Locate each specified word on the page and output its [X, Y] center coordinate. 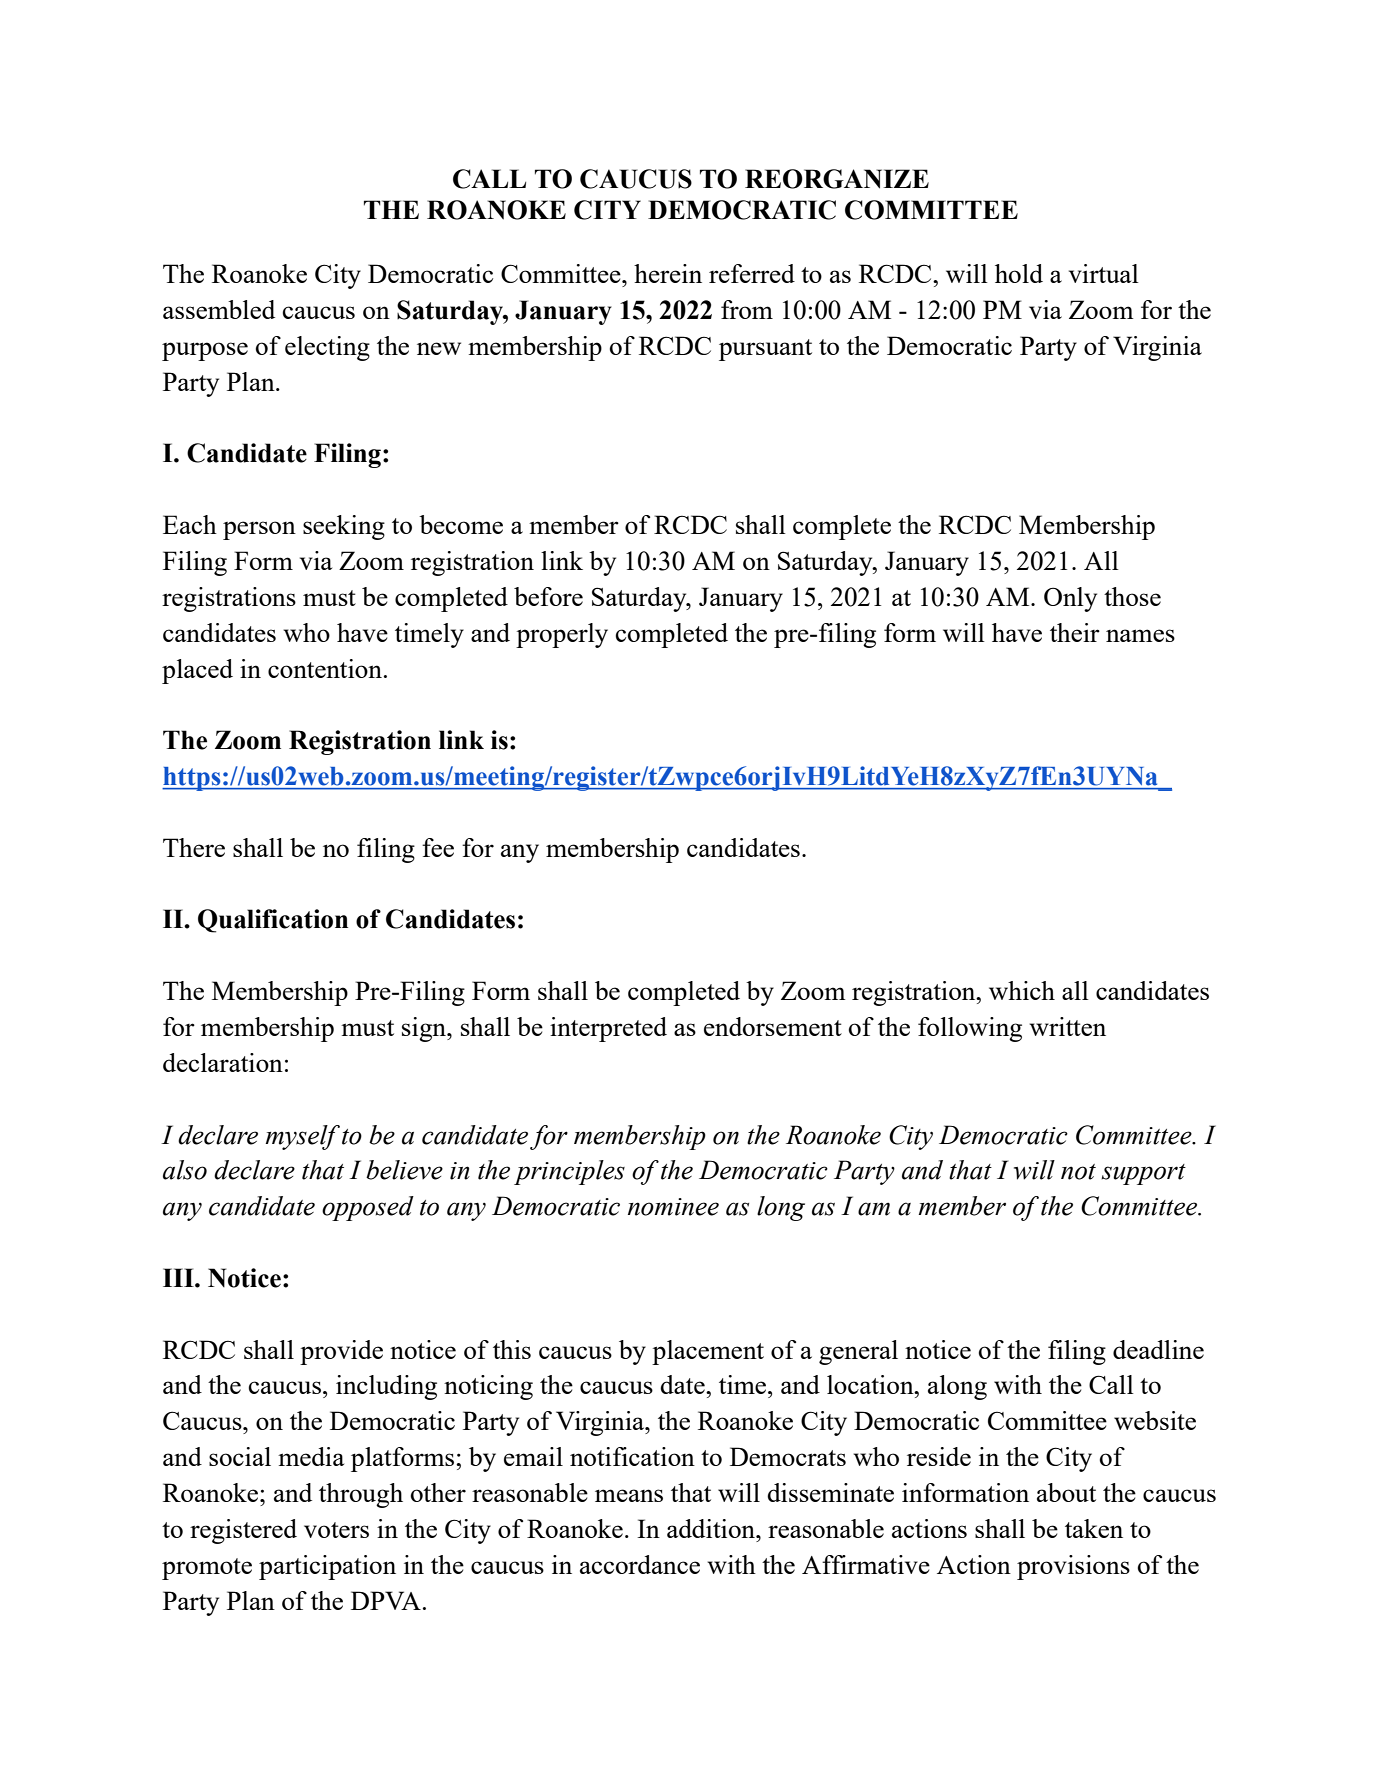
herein [668, 273]
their [1075, 632]
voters [336, 1530]
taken [1094, 1528]
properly [562, 635]
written [1067, 1026]
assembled [219, 309]
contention [325, 668]
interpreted [608, 1029]
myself [303, 1137]
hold [1019, 273]
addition [712, 1528]
